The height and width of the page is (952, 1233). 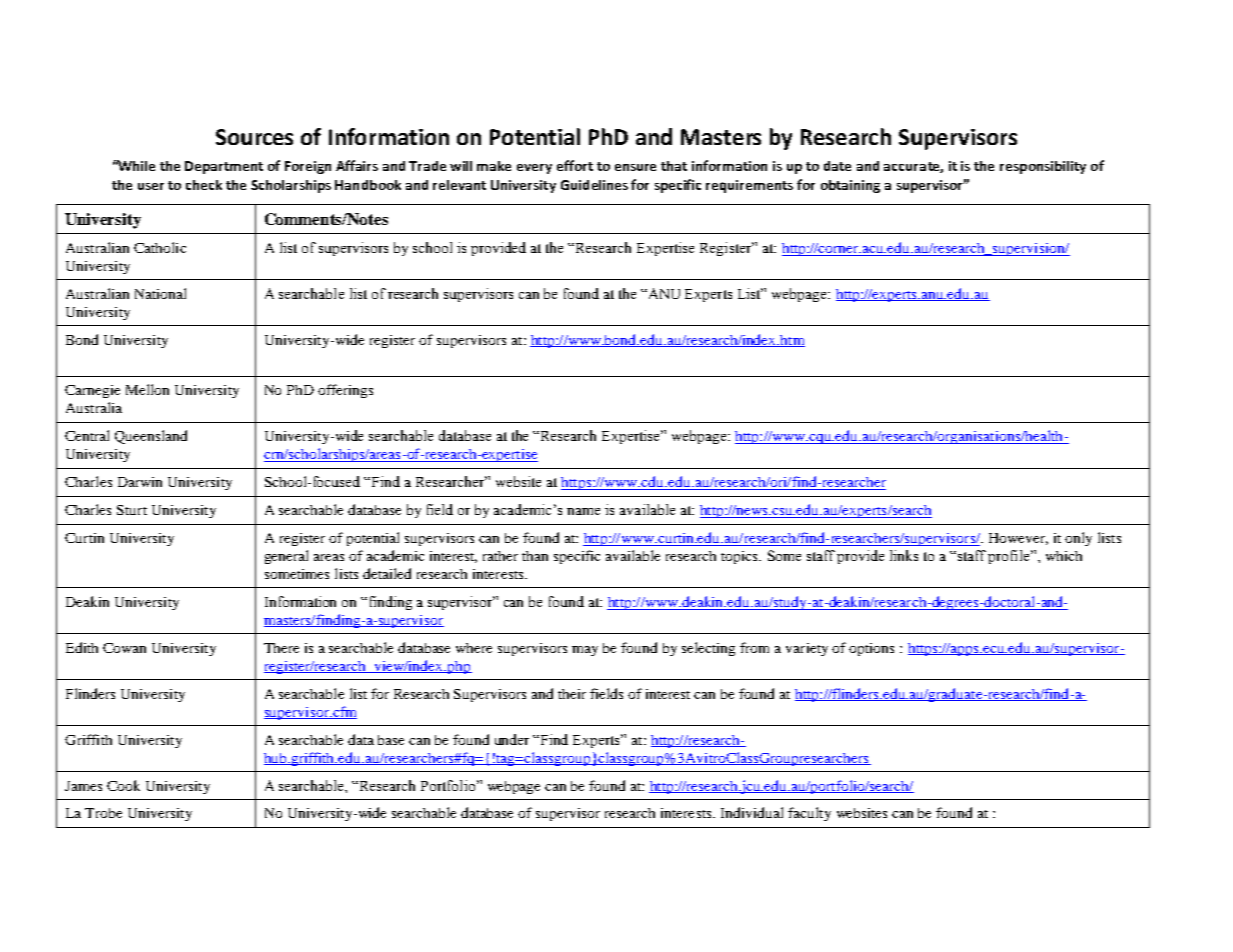 I want to click on Cook, so click(x=123, y=785).
